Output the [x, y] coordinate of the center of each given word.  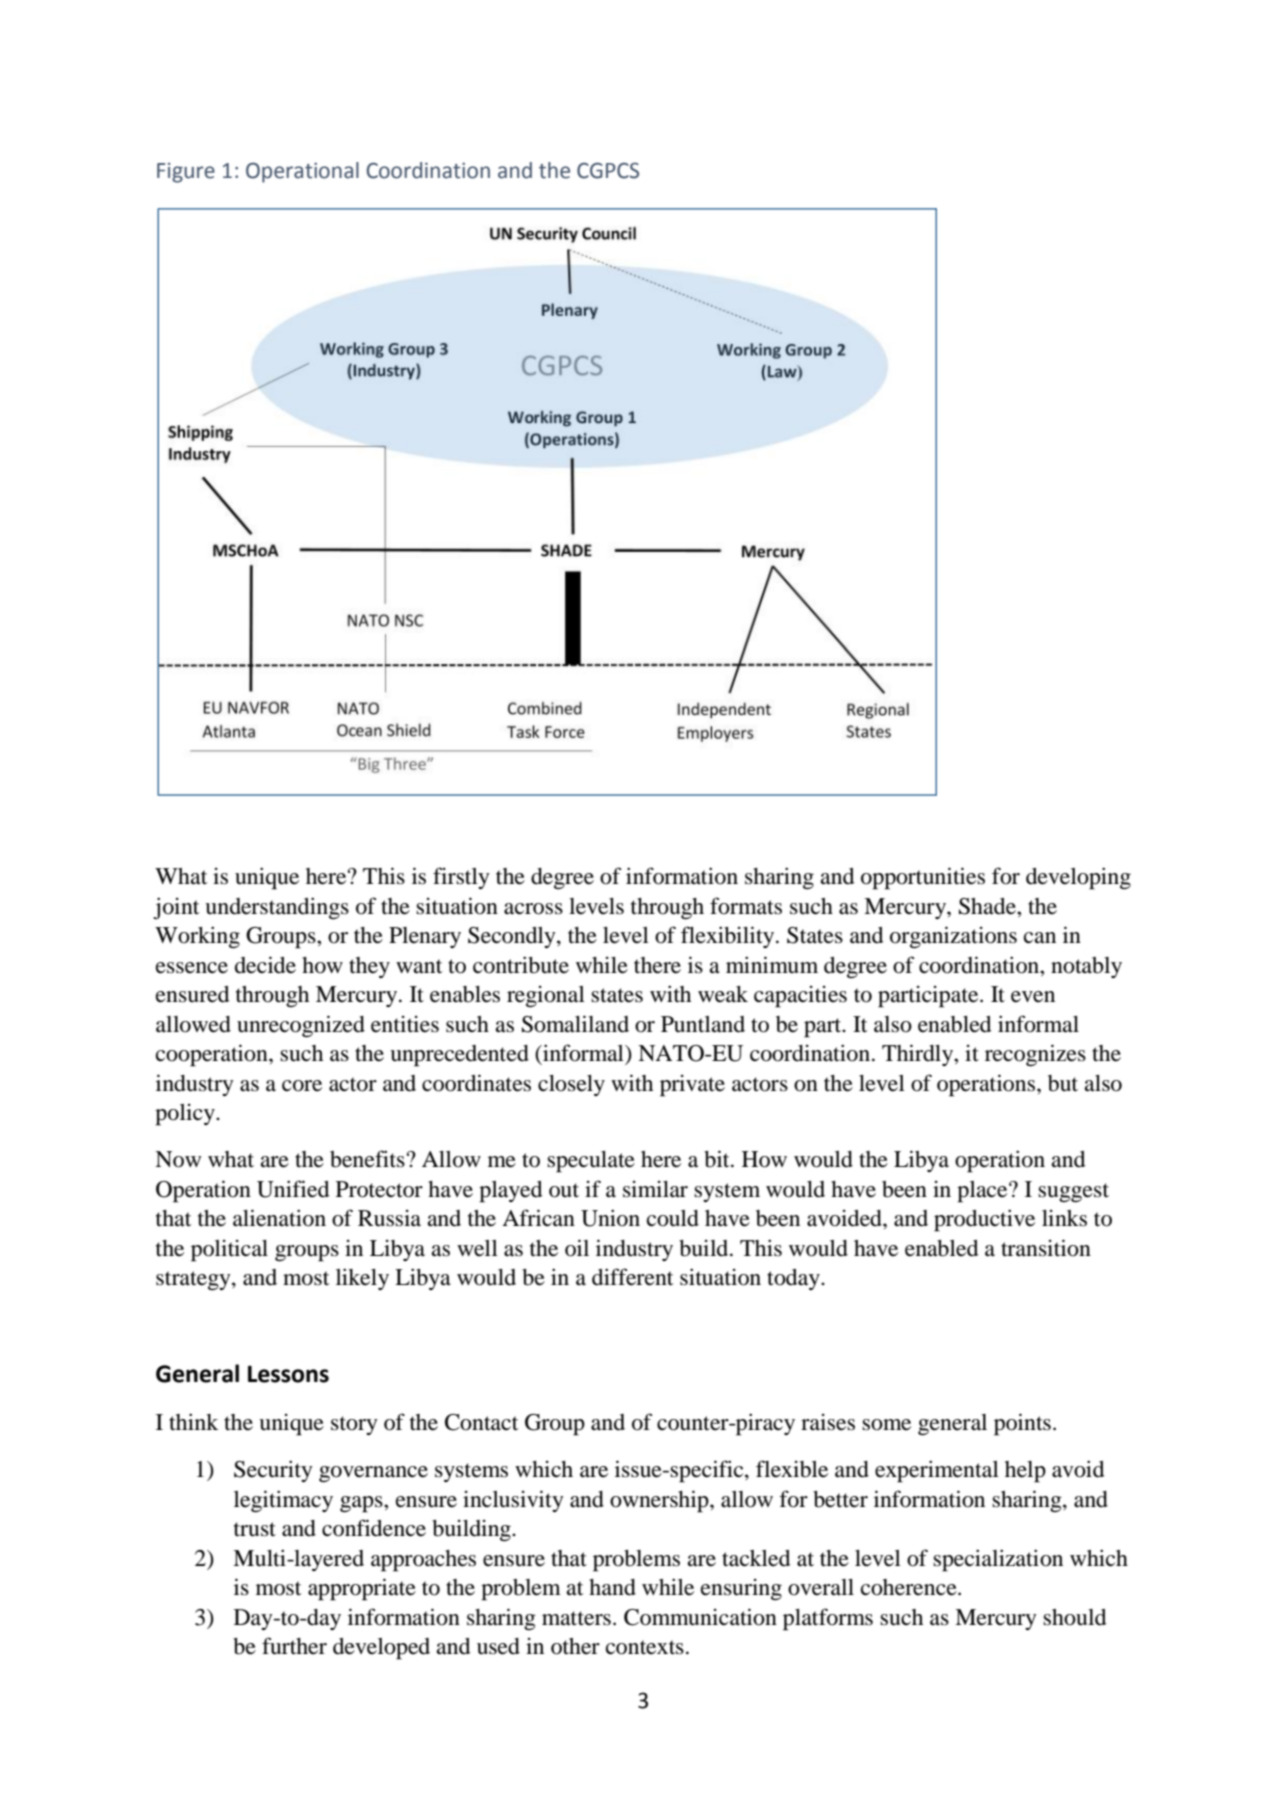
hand [612, 1587]
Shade [988, 906]
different [632, 1277]
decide [265, 965]
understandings [277, 908]
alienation [279, 1218]
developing [1078, 878]
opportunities [923, 878]
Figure [186, 173]
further [294, 1646]
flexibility [729, 937]
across [533, 909]
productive [984, 1220]
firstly [461, 878]
